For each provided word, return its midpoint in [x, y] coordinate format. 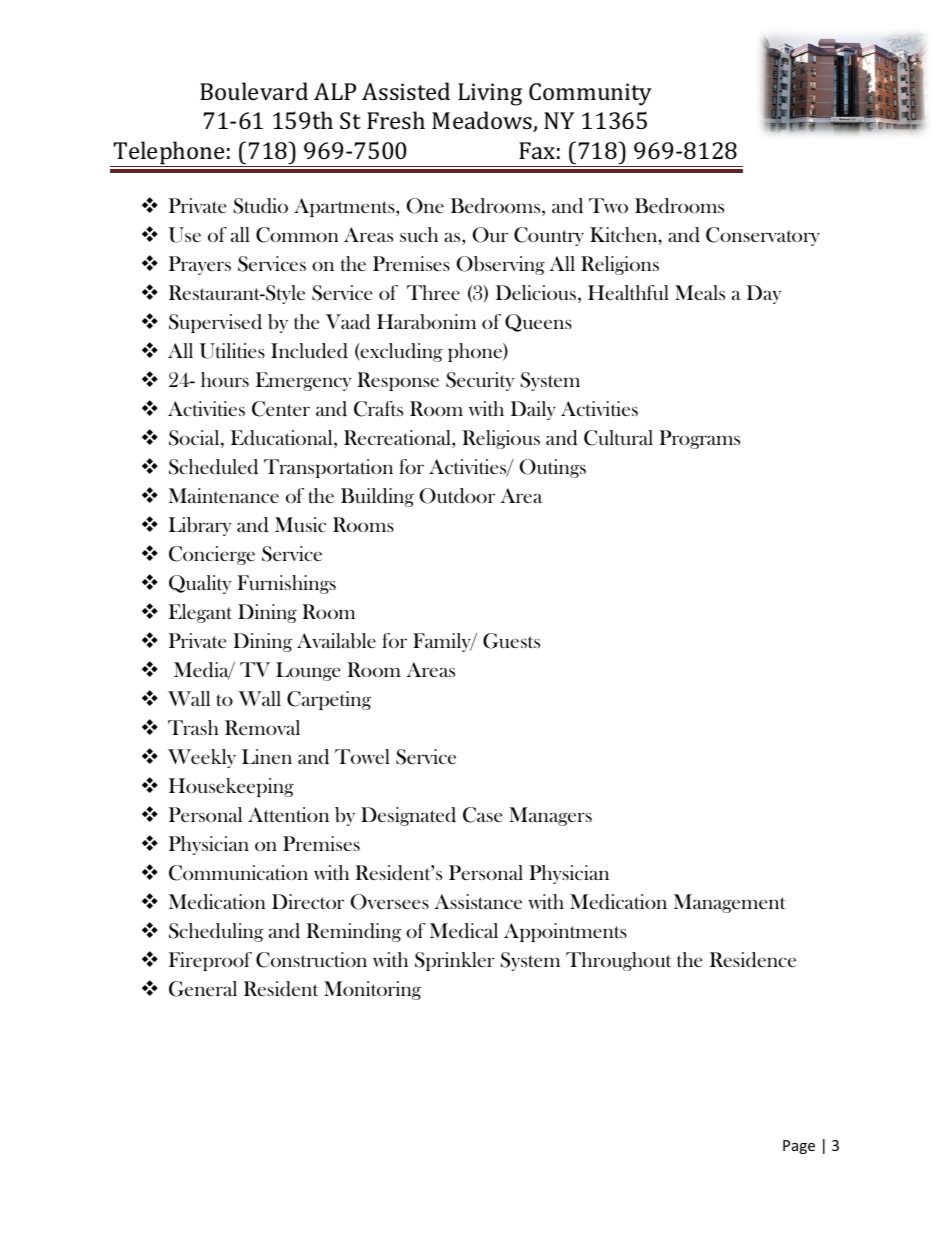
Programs [699, 439]
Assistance [478, 901]
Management [730, 903]
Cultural [618, 438]
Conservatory [763, 236]
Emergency [304, 381]
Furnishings [286, 584]
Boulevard [254, 91]
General [203, 989]
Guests [511, 641]
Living [490, 94]
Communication [238, 873]
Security [480, 381]
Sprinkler [455, 961]
